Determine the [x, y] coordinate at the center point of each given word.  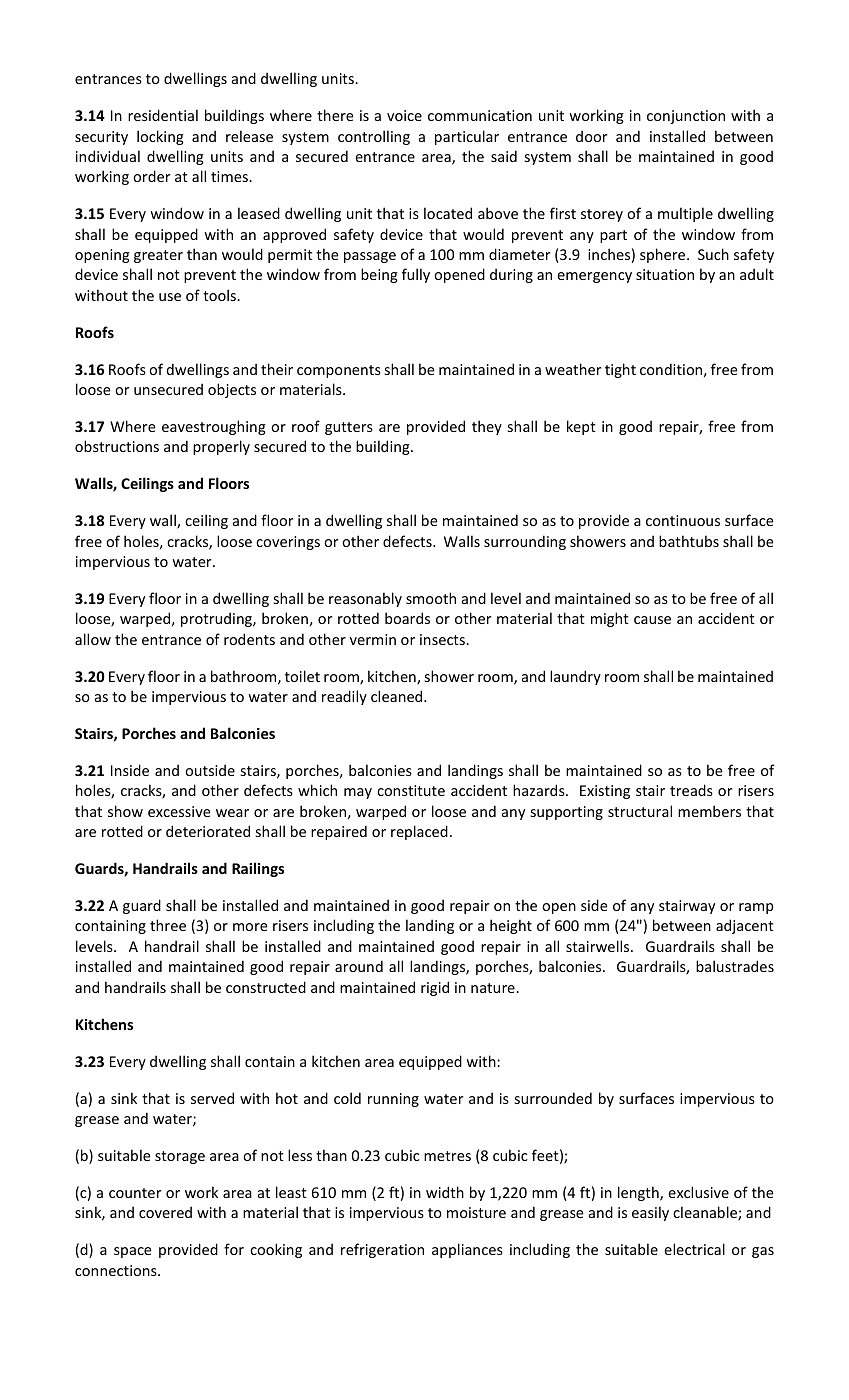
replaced [419, 832]
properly [221, 447]
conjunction [686, 117]
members [709, 811]
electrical [694, 1249]
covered [165, 1212]
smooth [431, 598]
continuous [683, 520]
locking [160, 137]
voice [404, 115]
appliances [467, 1250]
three [168, 925]
